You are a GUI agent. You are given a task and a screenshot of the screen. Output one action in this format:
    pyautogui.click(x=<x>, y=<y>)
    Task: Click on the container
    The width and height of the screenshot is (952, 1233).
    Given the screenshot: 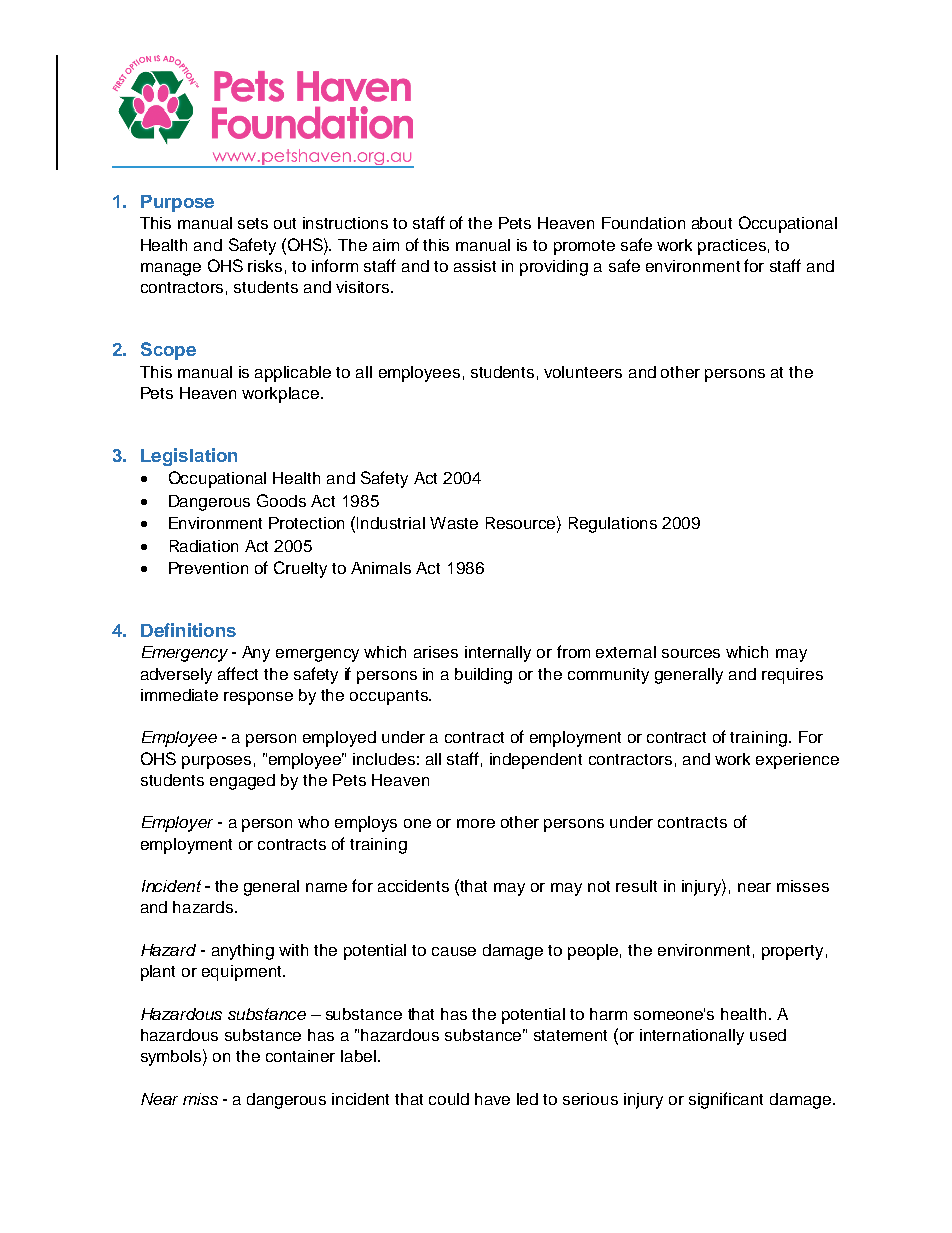 What is the action you would take?
    pyautogui.click(x=300, y=1056)
